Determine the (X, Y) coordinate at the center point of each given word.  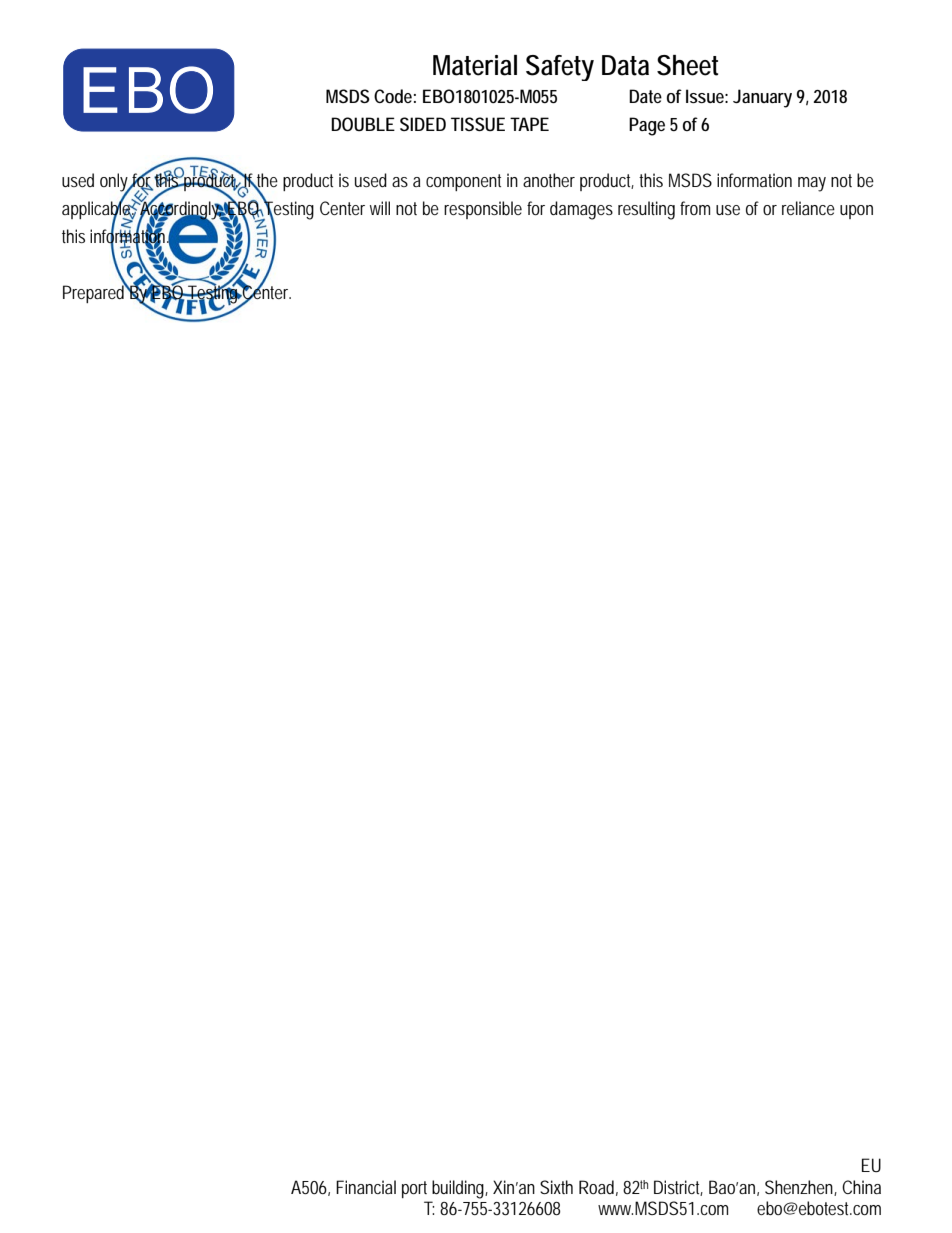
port (414, 1189)
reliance (808, 208)
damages (581, 210)
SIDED (423, 124)
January (762, 98)
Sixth (556, 1187)
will (380, 208)
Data (625, 65)
